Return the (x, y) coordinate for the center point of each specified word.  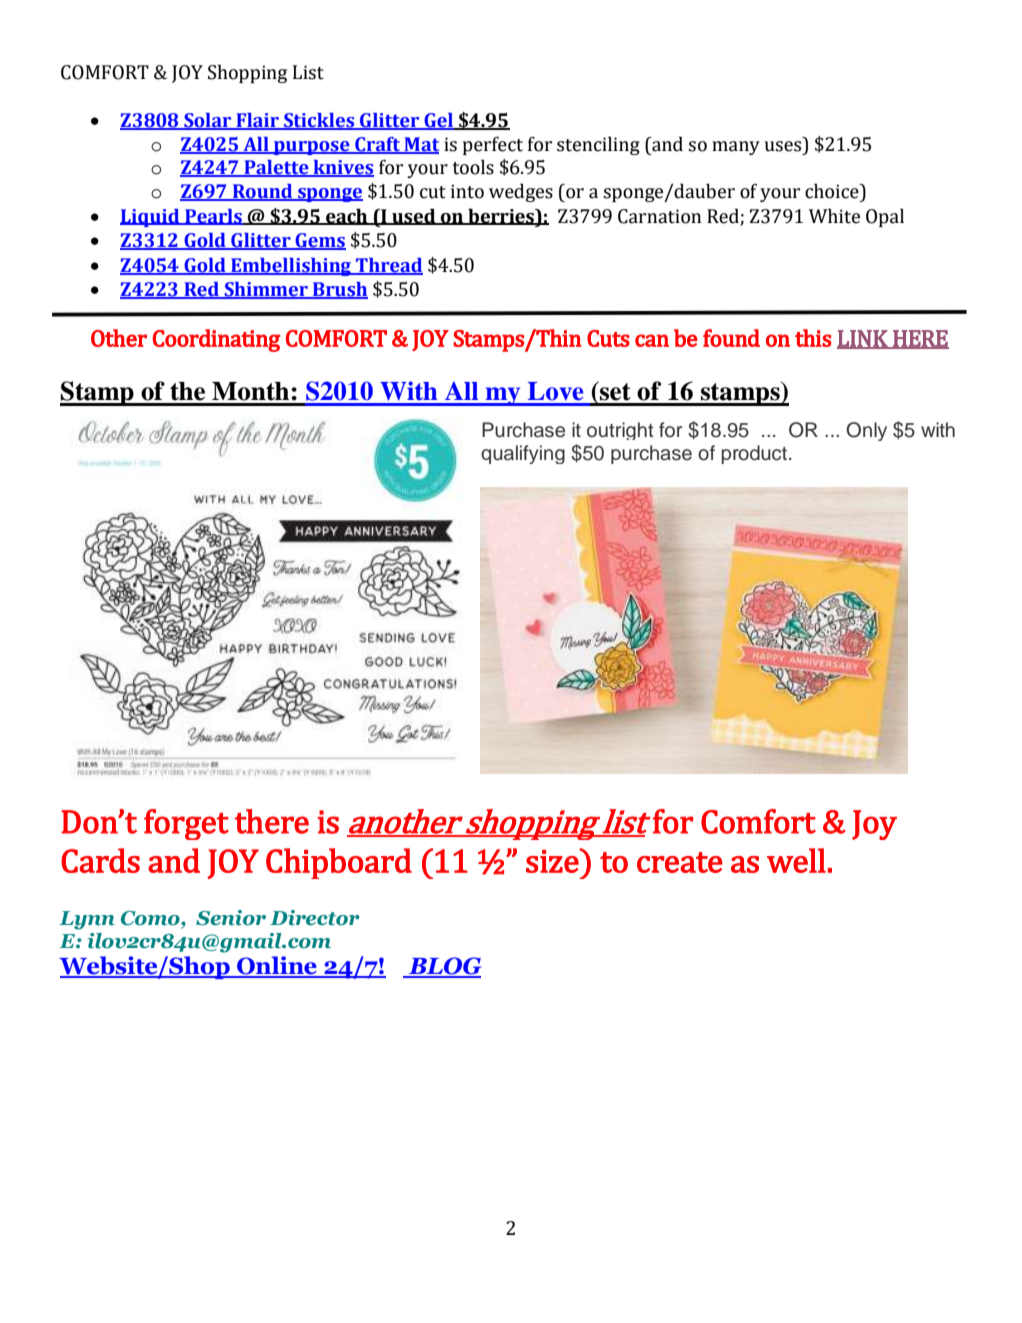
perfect (493, 146)
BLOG (444, 967)
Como (151, 919)
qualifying (523, 454)
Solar (208, 121)
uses (783, 146)
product (754, 454)
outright (620, 431)
